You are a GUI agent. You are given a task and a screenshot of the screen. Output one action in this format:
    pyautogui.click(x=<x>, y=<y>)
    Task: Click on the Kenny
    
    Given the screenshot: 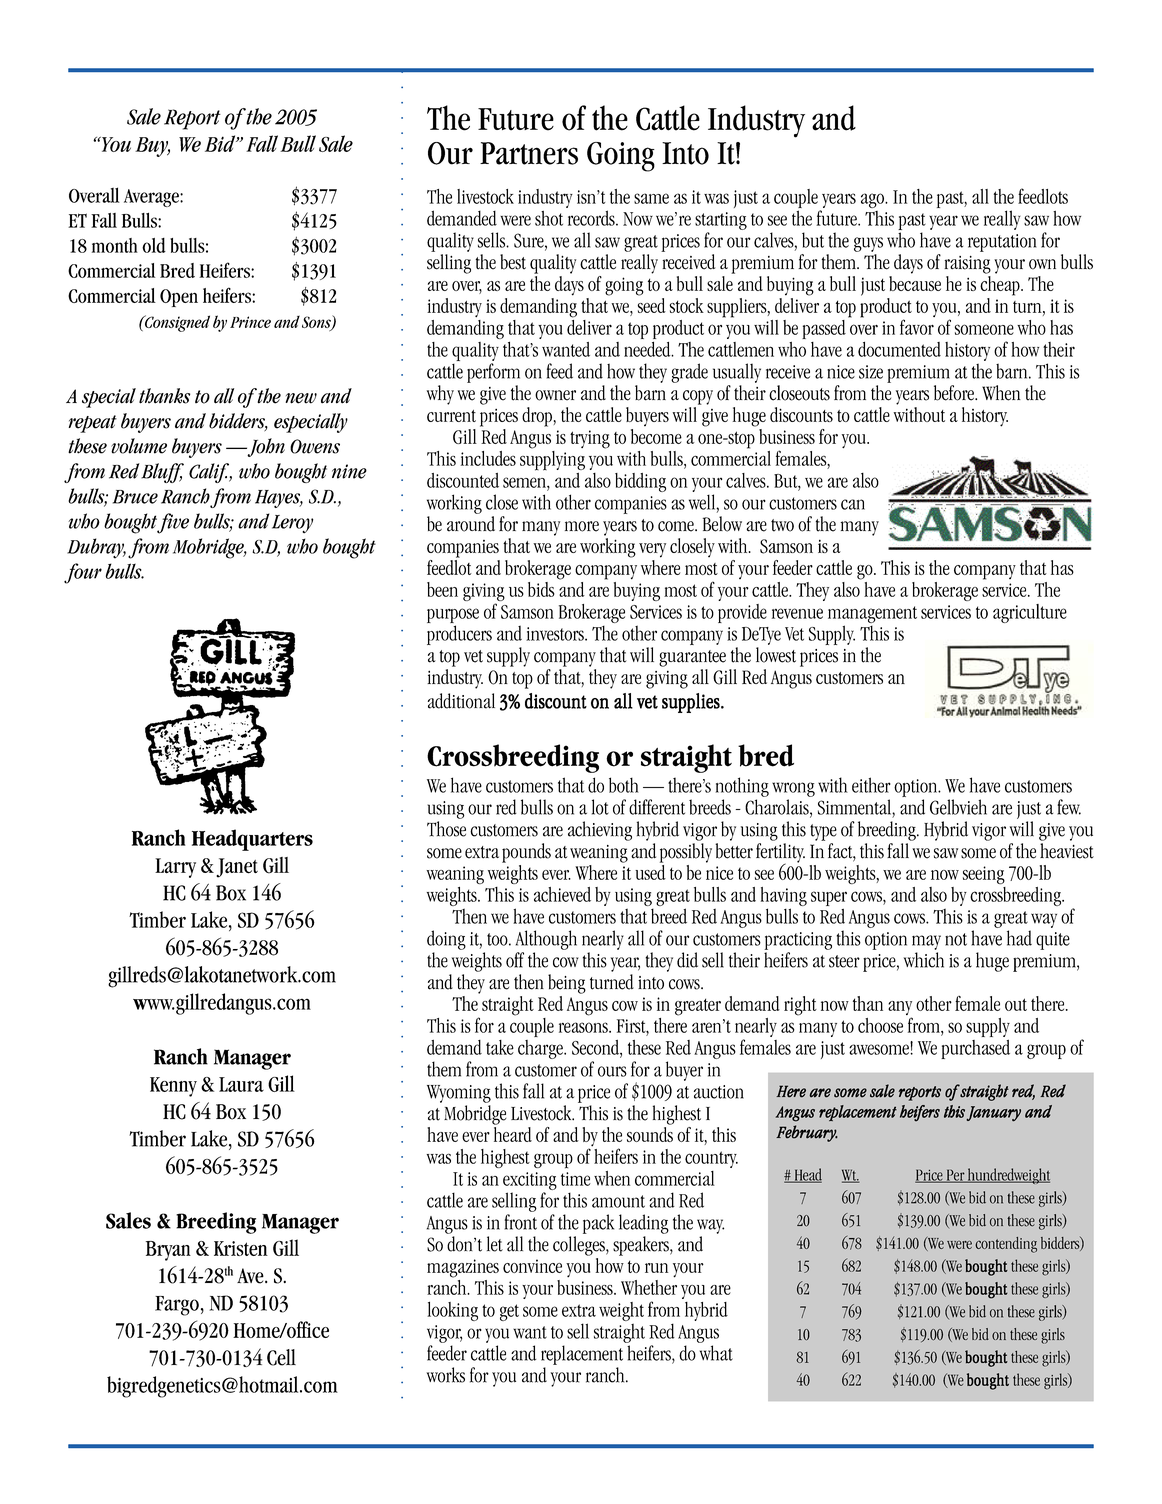 What is the action you would take?
    pyautogui.click(x=173, y=1087)
